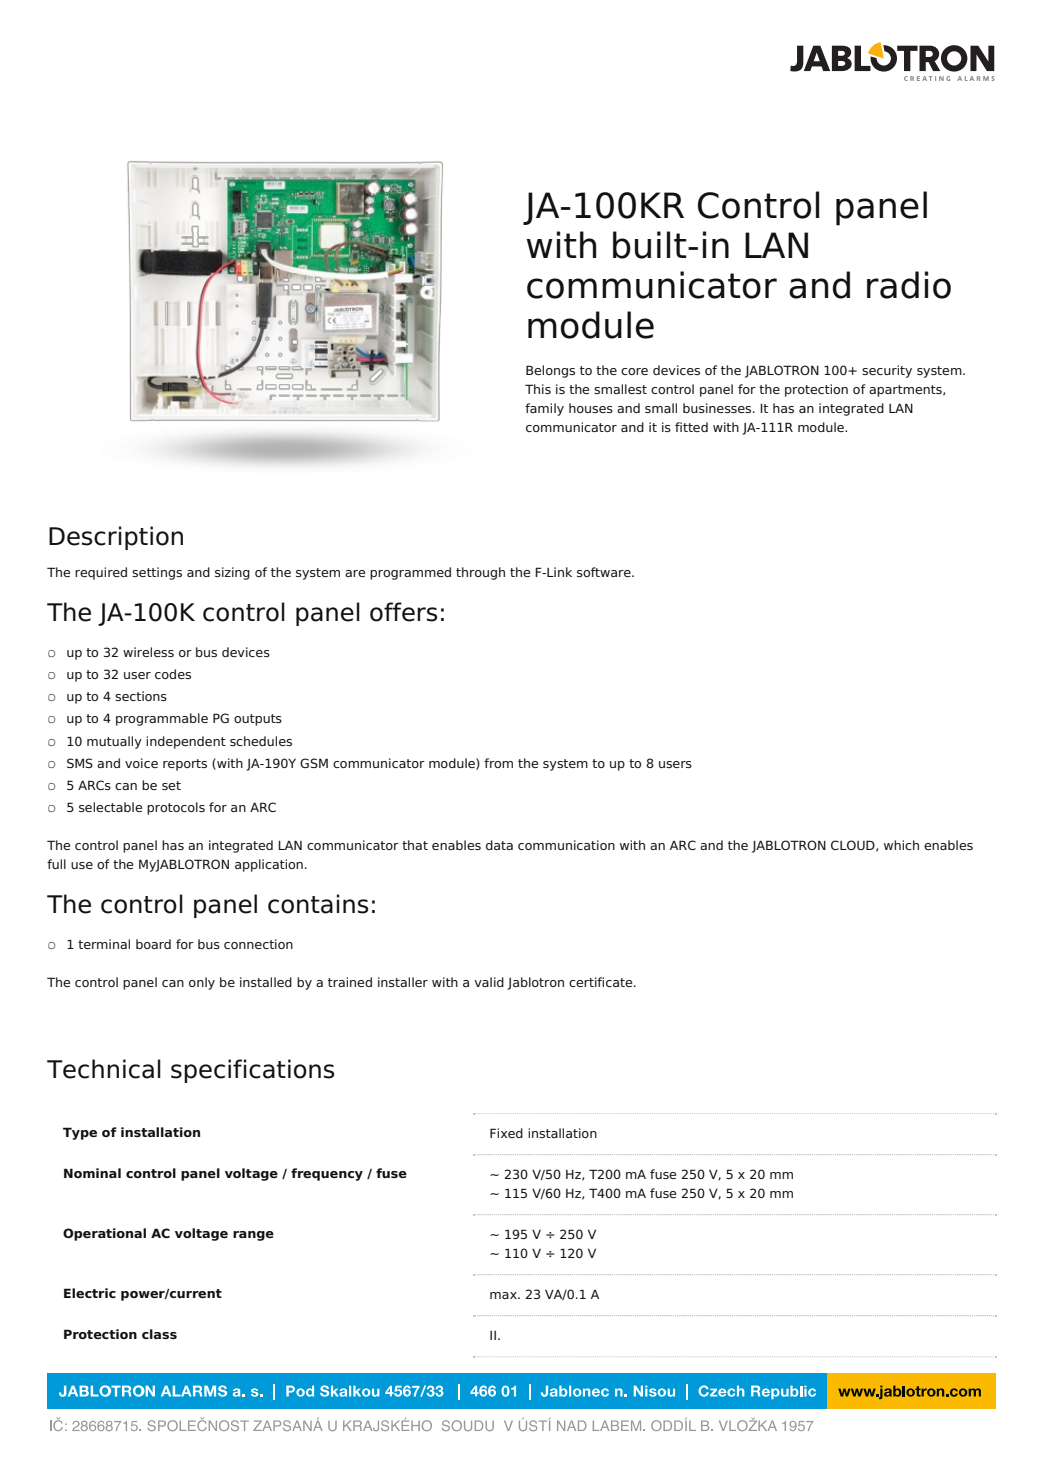 The height and width of the screenshot is (1477, 1044). I want to click on range, so click(253, 1236).
